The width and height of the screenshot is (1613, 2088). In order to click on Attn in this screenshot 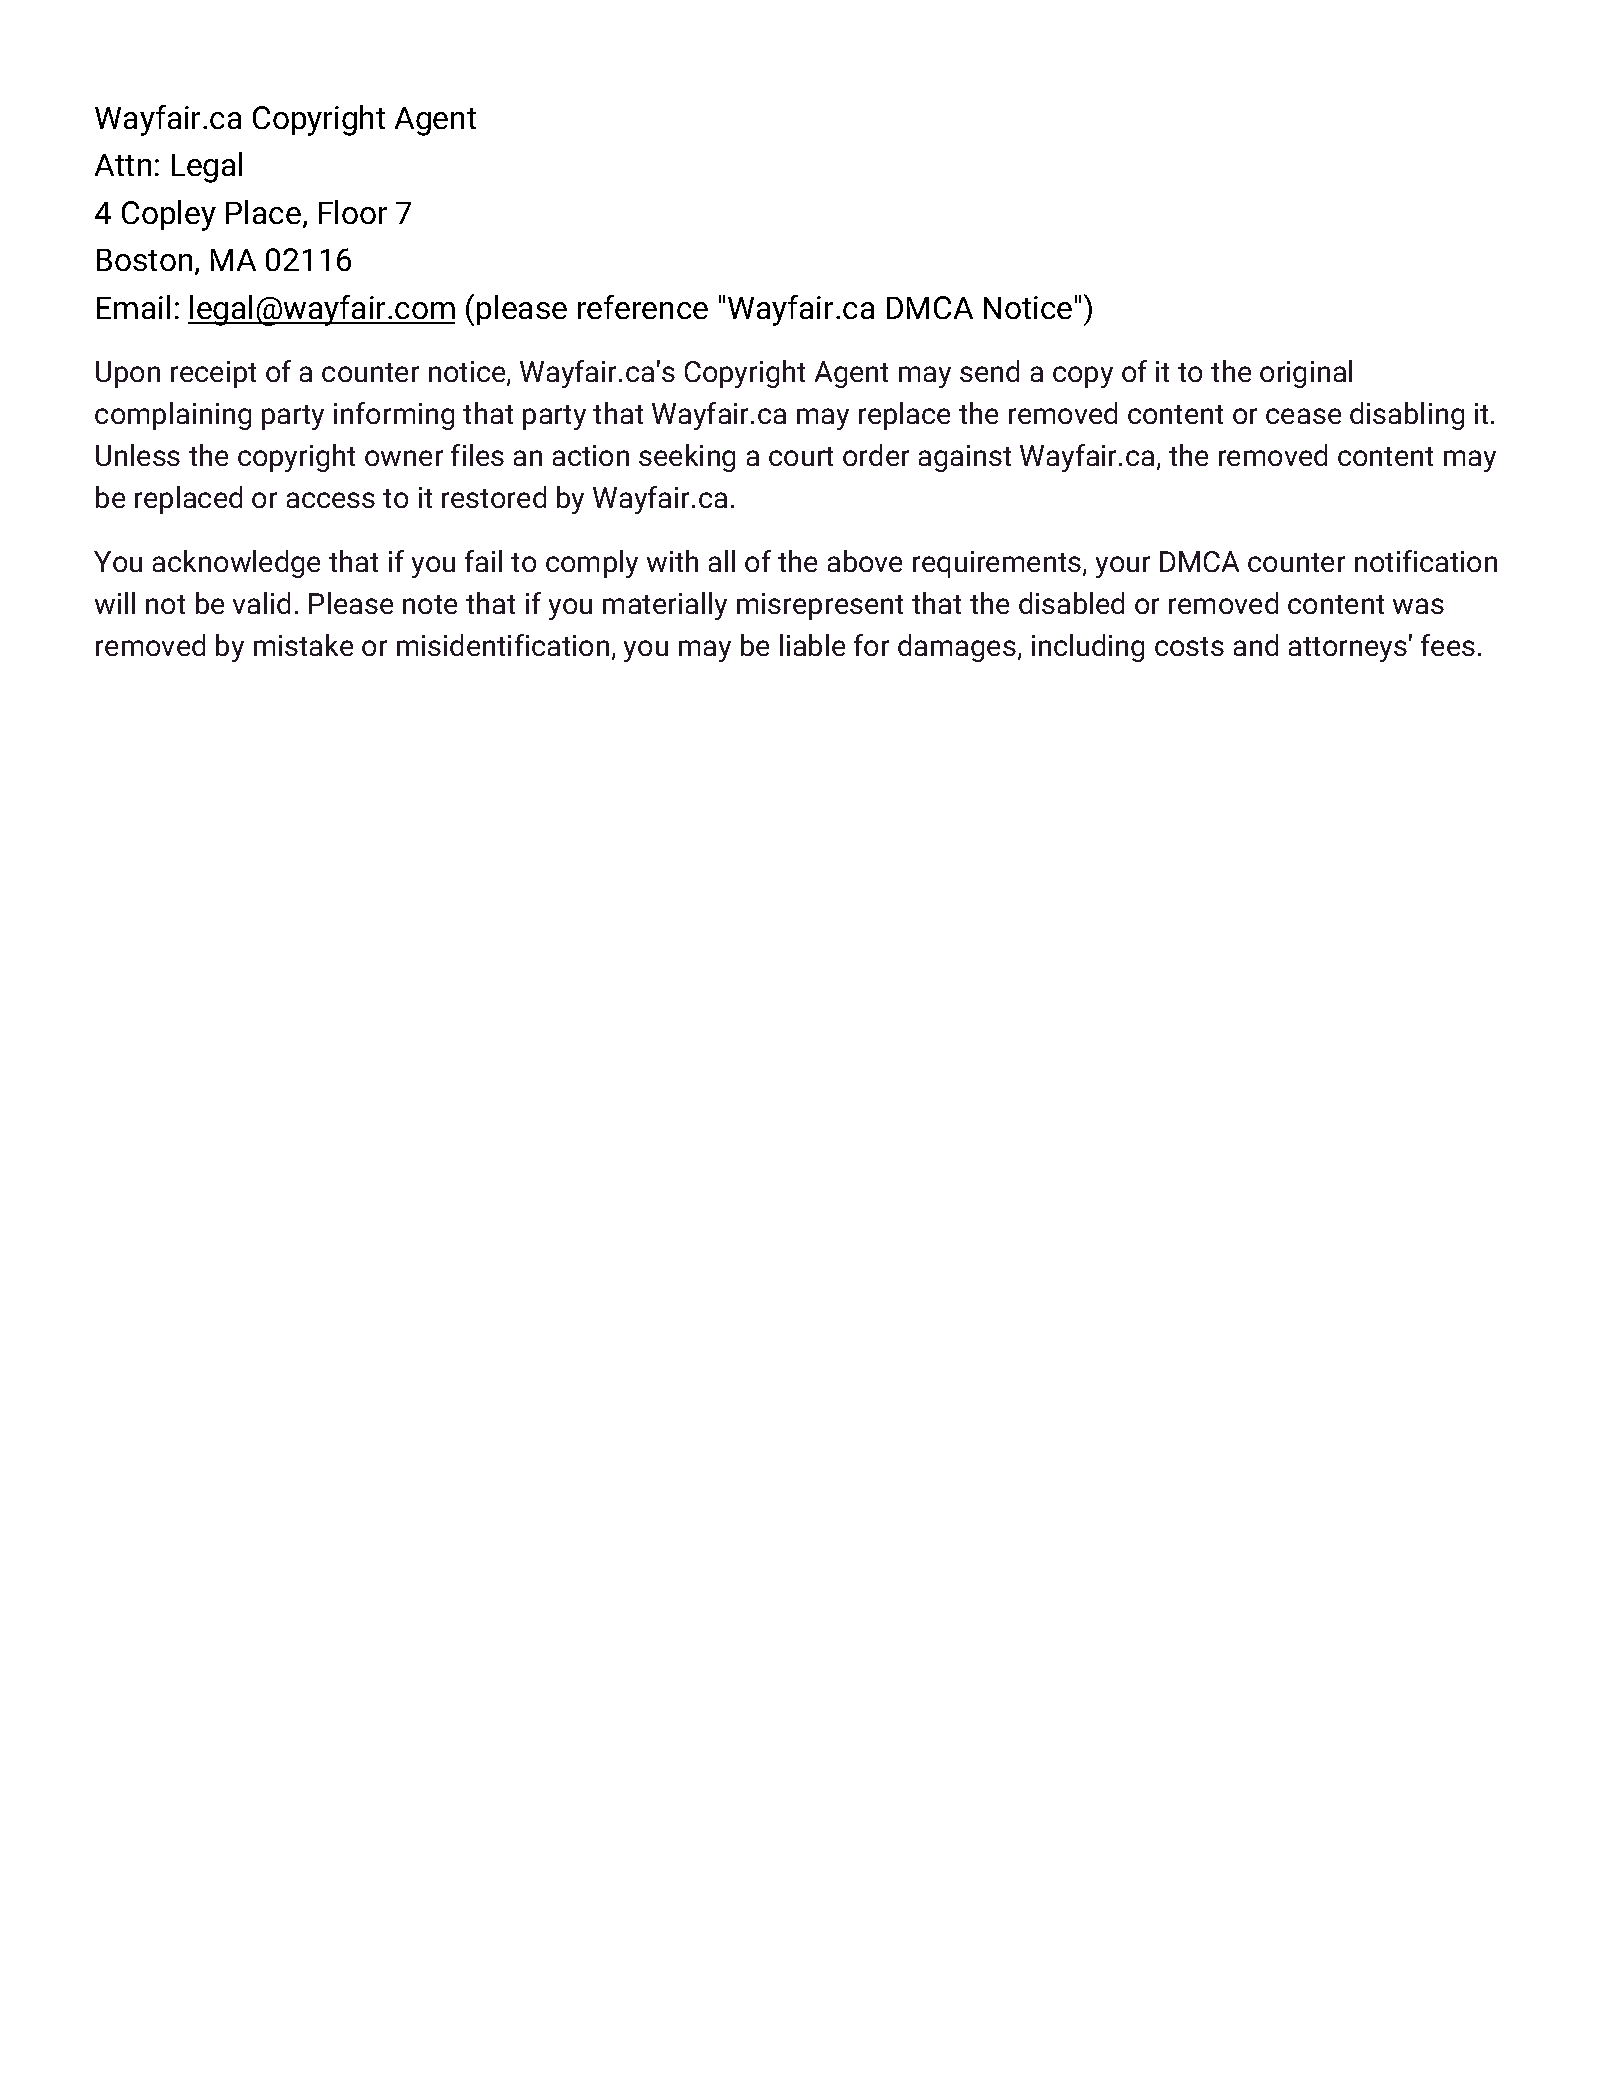, I will do `click(123, 165)`.
